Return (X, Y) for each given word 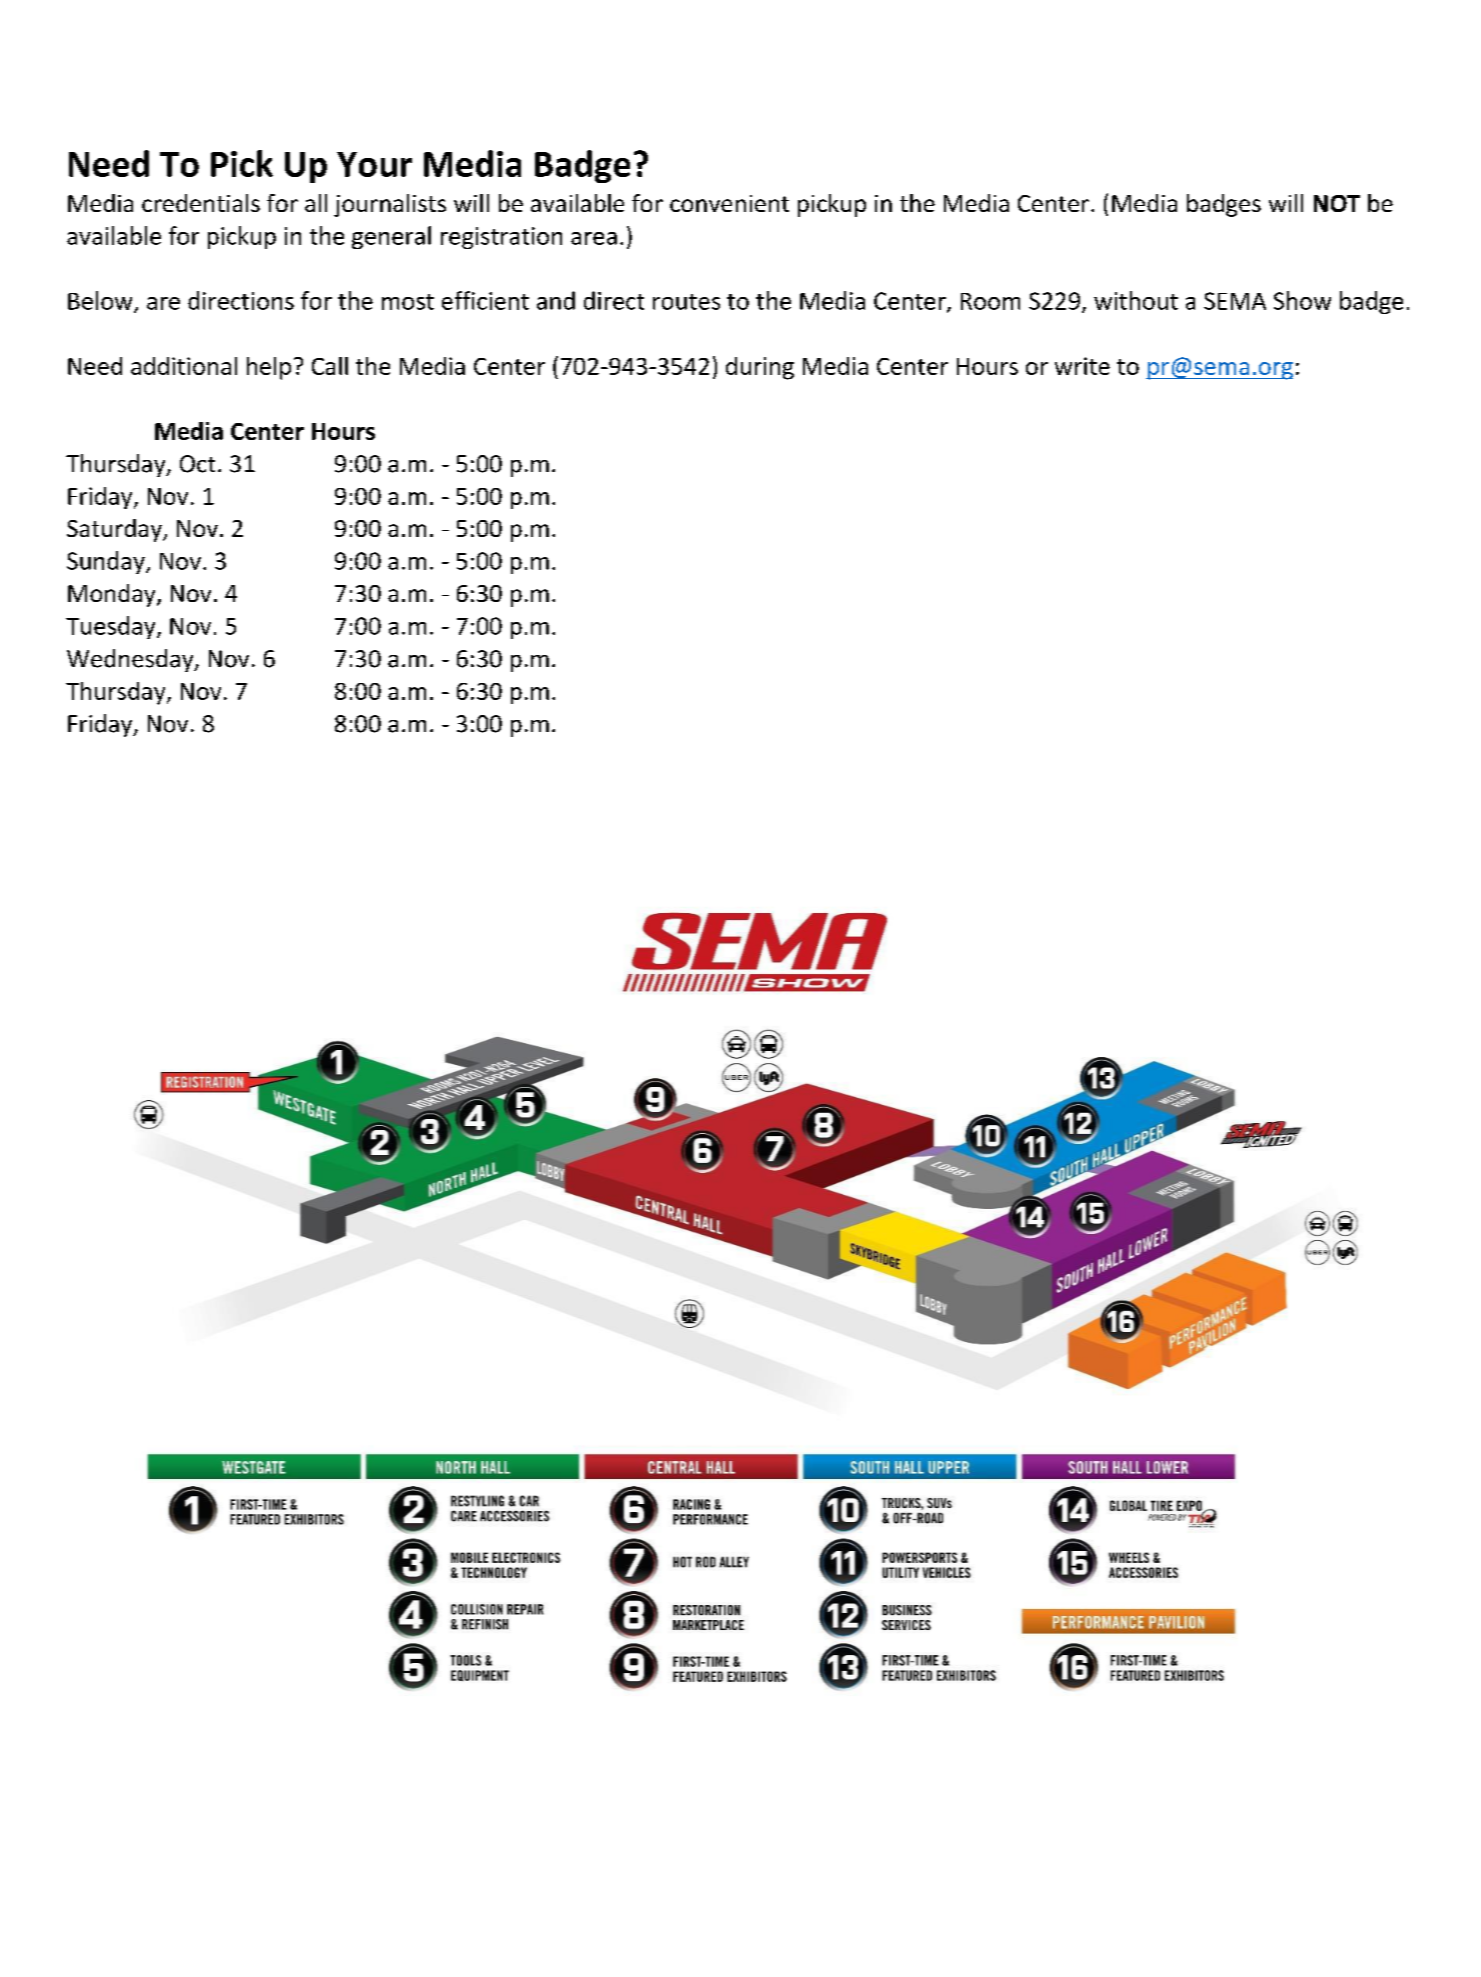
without (1136, 300)
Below (101, 301)
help (269, 368)
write (1082, 366)
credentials (201, 203)
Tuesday (112, 627)
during (760, 368)
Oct (197, 464)
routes (686, 302)
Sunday (107, 562)
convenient (729, 203)
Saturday (115, 530)
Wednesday (131, 660)
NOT (1337, 203)
